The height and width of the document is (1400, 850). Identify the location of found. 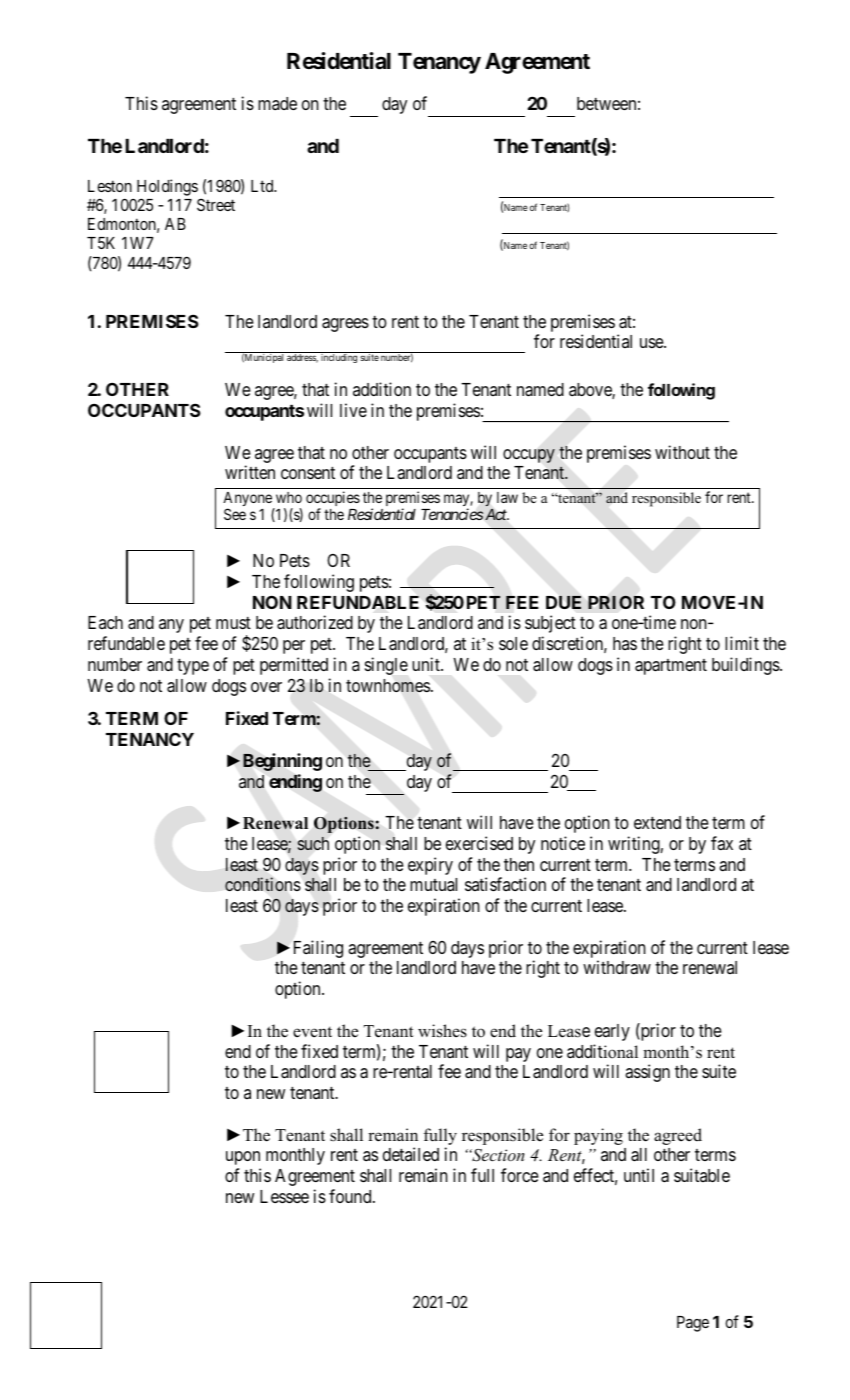
(351, 1196).
